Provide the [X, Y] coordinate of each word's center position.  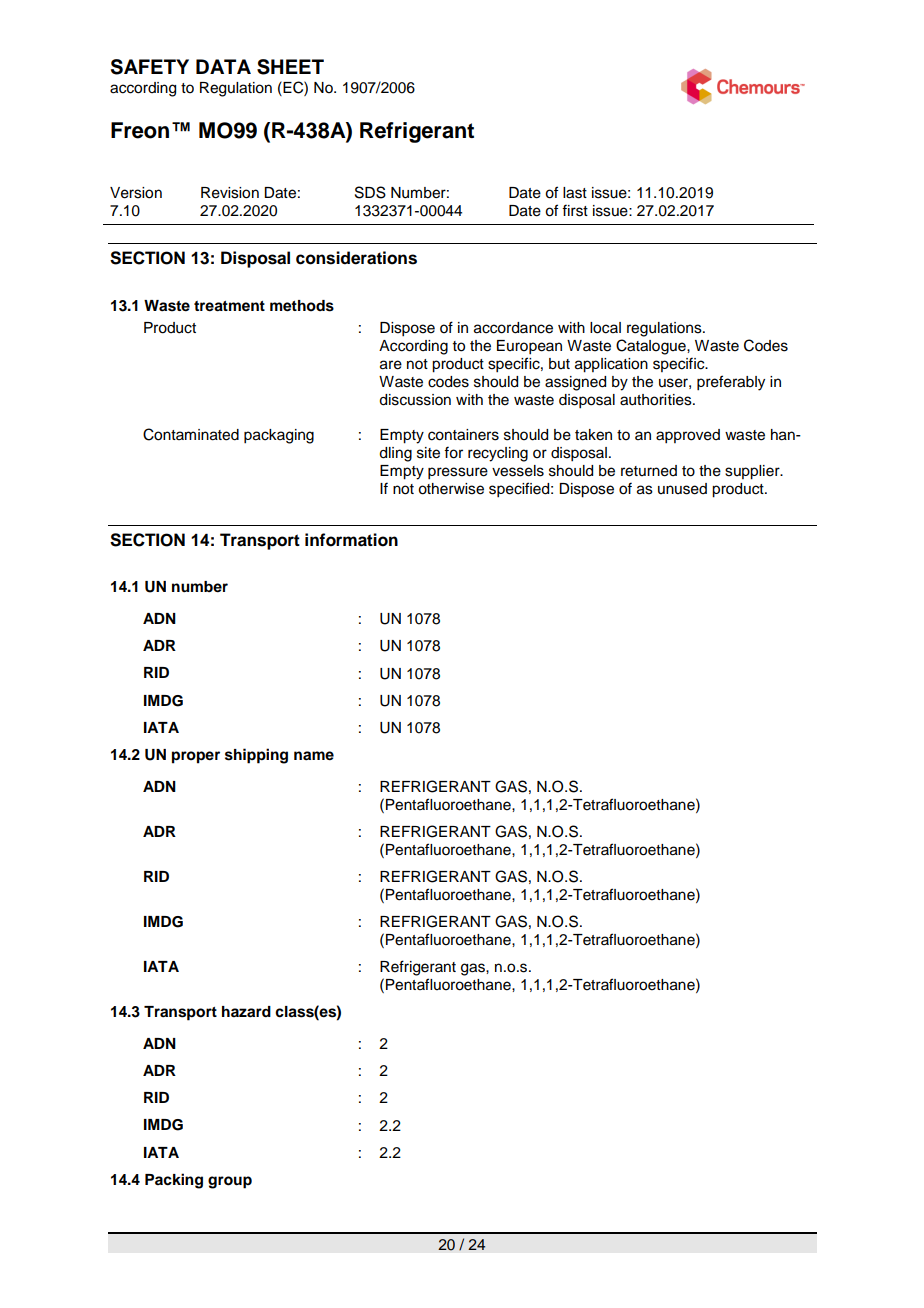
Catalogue [652, 347]
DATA [223, 66]
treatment [229, 306]
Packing [174, 1181]
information [351, 540]
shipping [256, 756]
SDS [370, 192]
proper [196, 757]
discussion [415, 400]
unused [682, 489]
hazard [246, 1011]
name [314, 756]
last [575, 193]
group [230, 1182]
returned [649, 471]
